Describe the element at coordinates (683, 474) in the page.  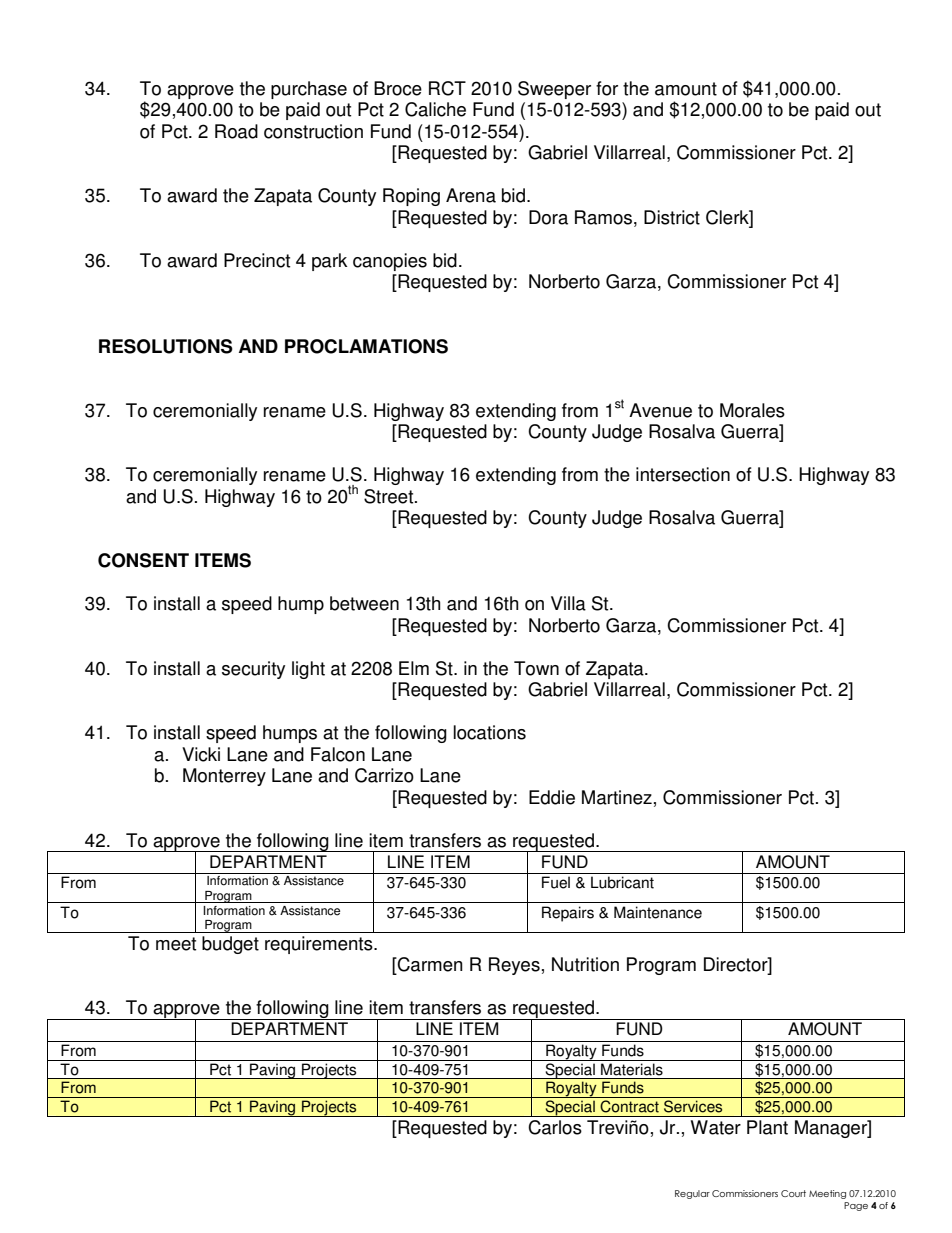
I see `intersection` at that location.
